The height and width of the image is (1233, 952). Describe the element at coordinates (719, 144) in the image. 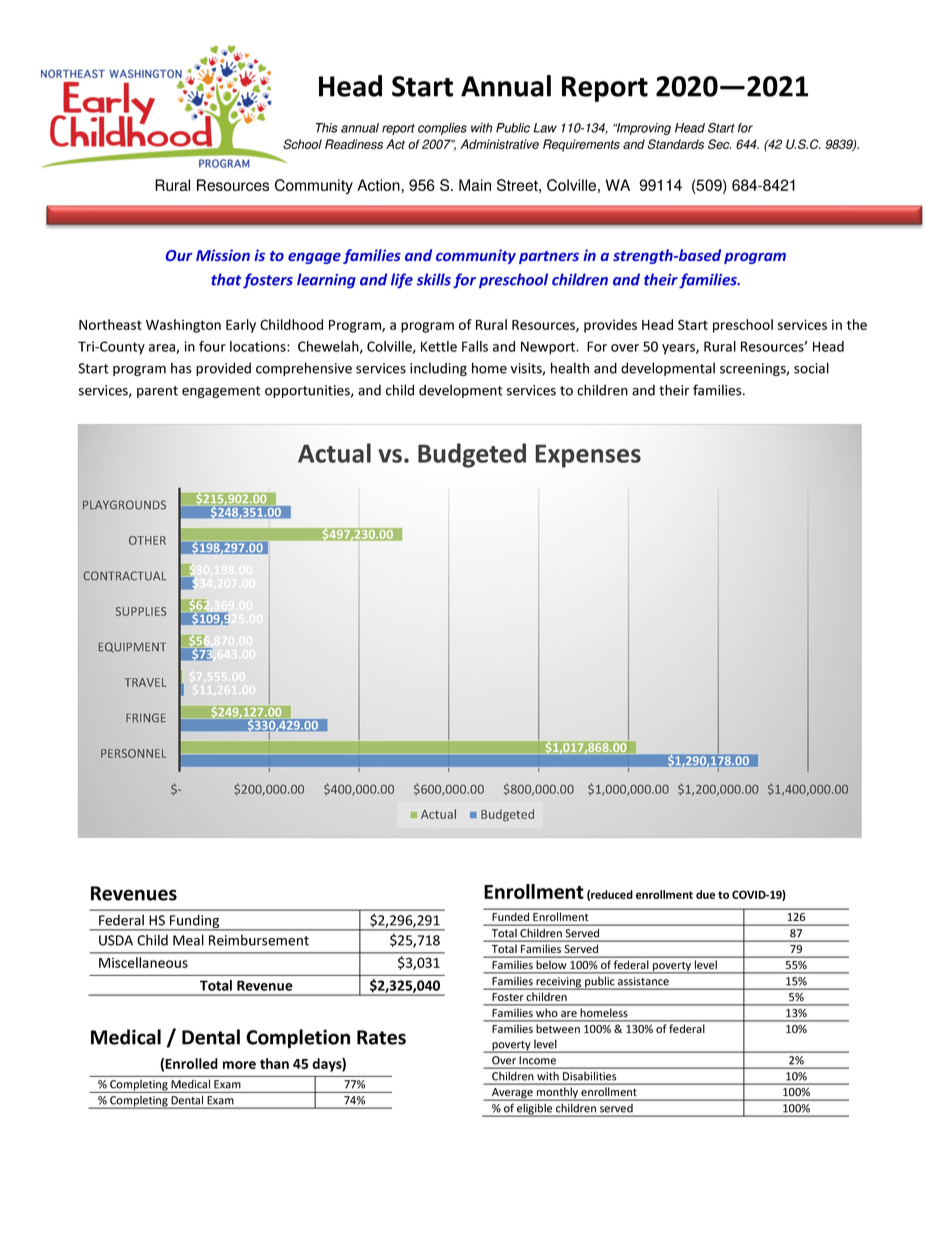

I see `Sec` at that location.
